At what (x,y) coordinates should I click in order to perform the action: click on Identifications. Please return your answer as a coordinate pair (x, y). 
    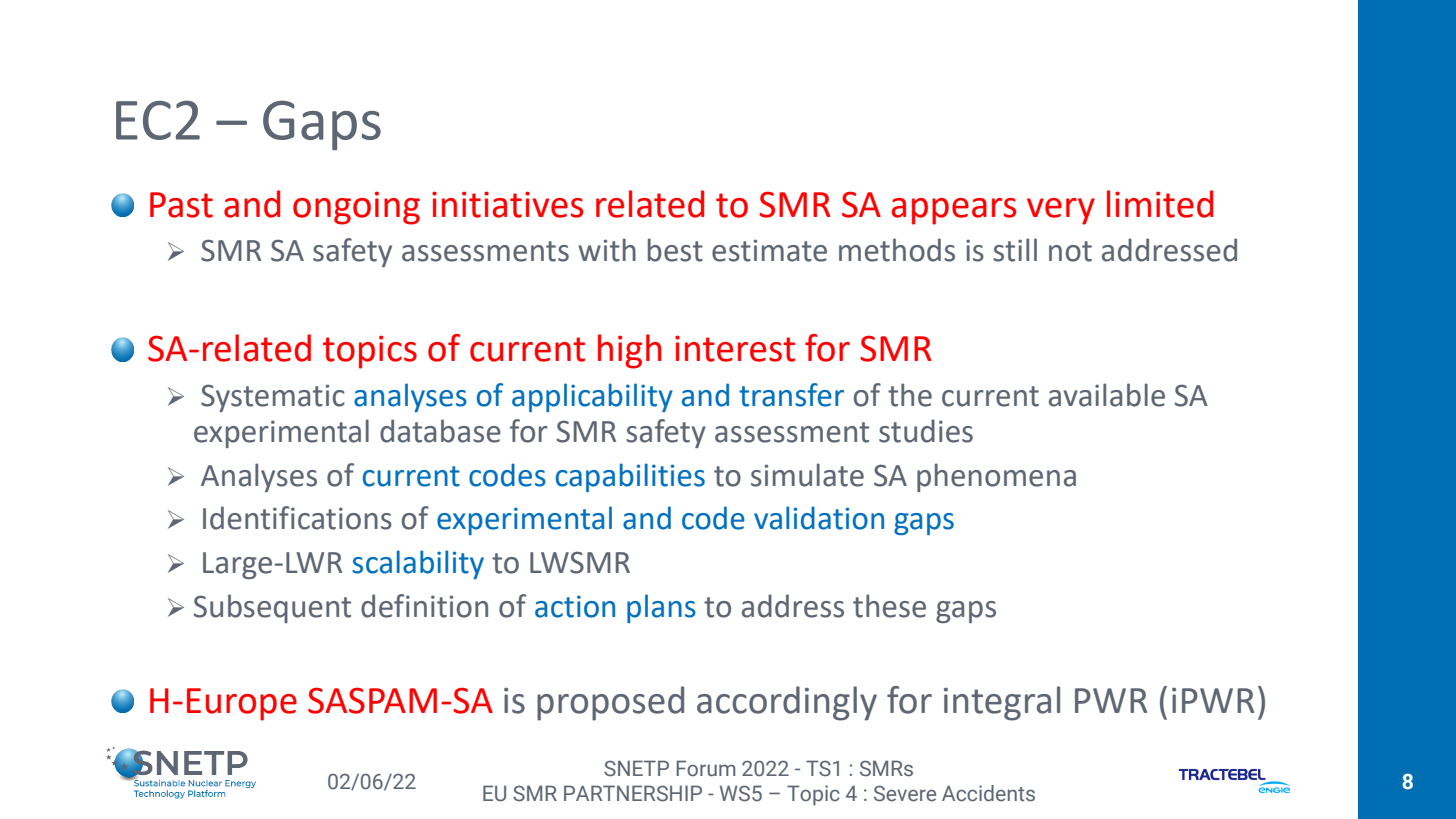
    Looking at the image, I should click on (297, 518).
